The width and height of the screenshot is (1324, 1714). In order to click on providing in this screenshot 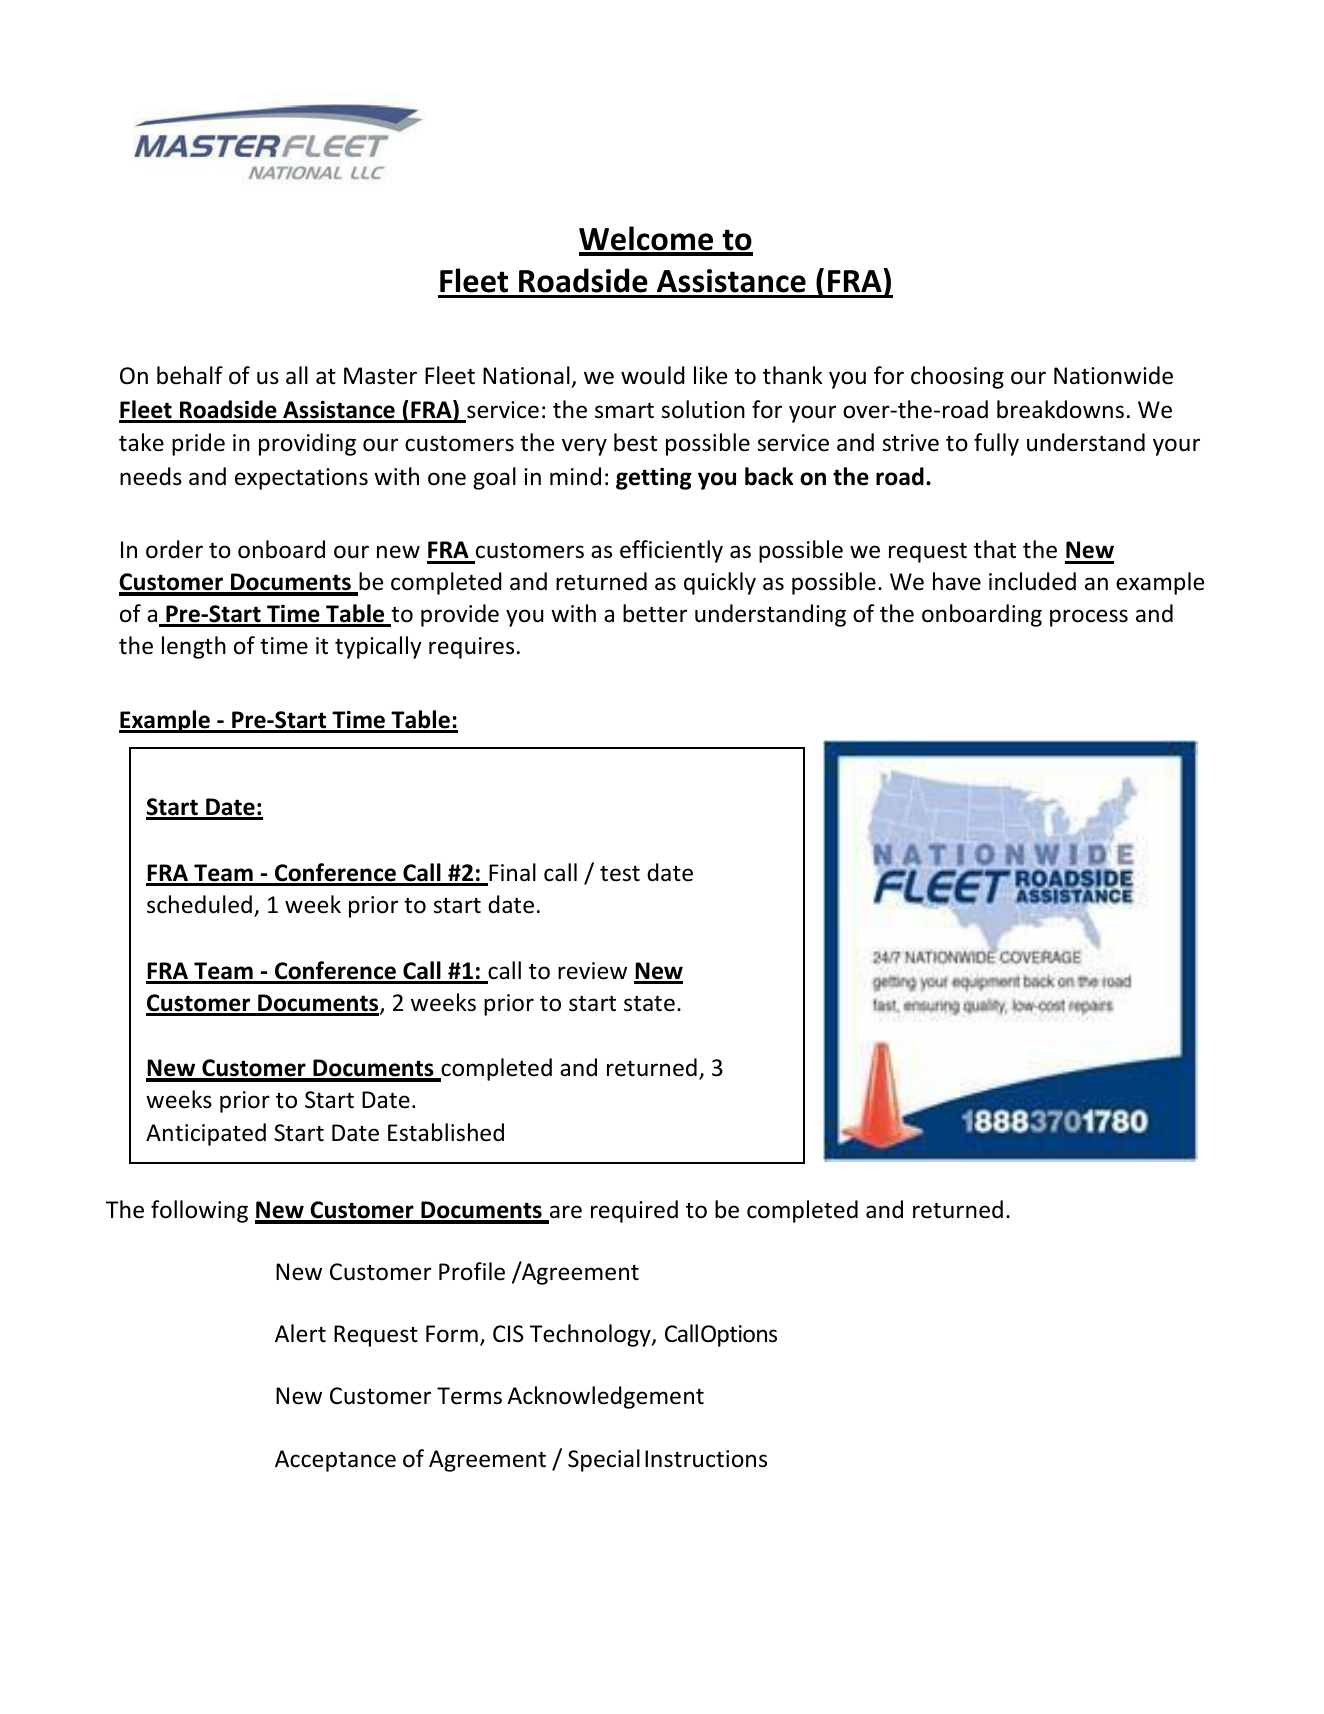, I will do `click(307, 444)`.
